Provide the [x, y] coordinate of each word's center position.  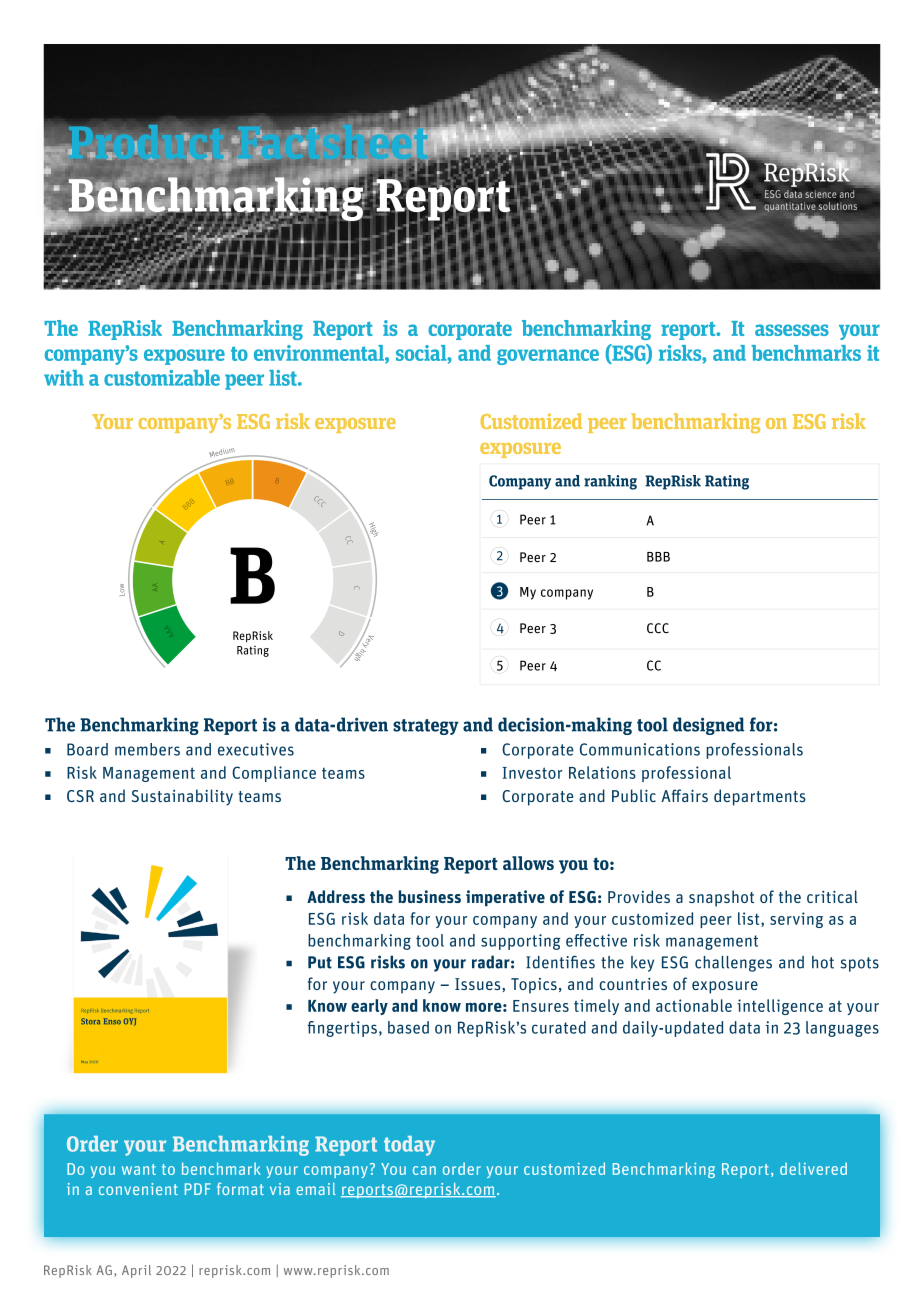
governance [548, 357]
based [408, 1027]
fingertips [342, 1029]
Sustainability [182, 797]
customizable [162, 378]
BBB [658, 557]
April [136, 1271]
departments [760, 797]
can [424, 1170]
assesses [792, 330]
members [147, 749]
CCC [658, 628]
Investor [532, 773]
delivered [813, 1168]
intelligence [780, 1007]
